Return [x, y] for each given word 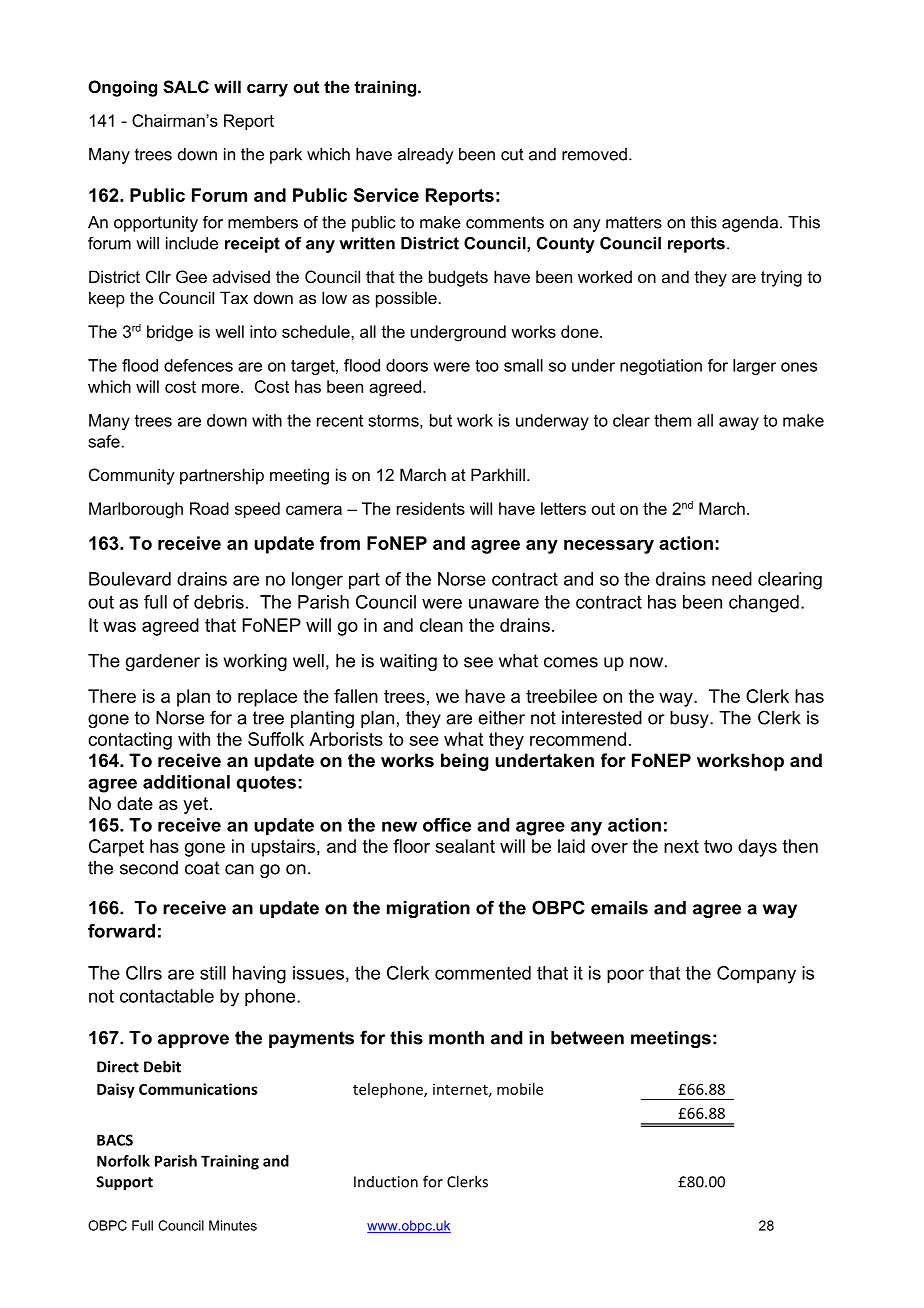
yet [195, 805]
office [447, 825]
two [718, 846]
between [587, 1038]
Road [209, 508]
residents [431, 508]
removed [594, 154]
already [426, 156]
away [739, 423]
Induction [386, 1182]
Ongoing [122, 88]
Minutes [233, 1225]
